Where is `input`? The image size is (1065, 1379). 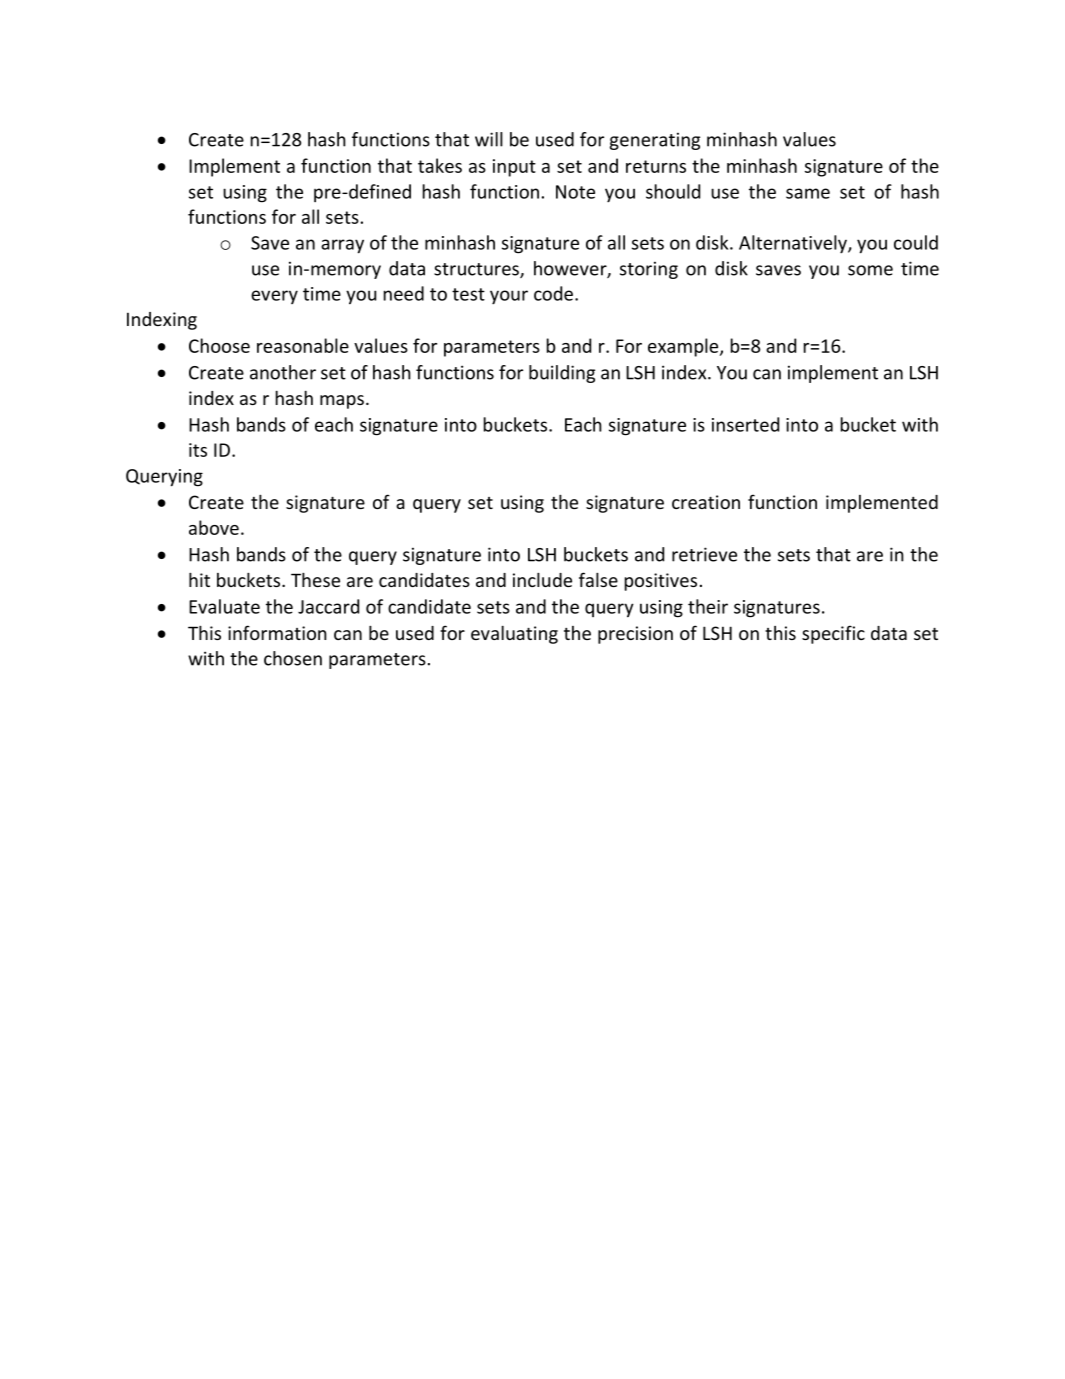
input is located at coordinates (514, 168).
